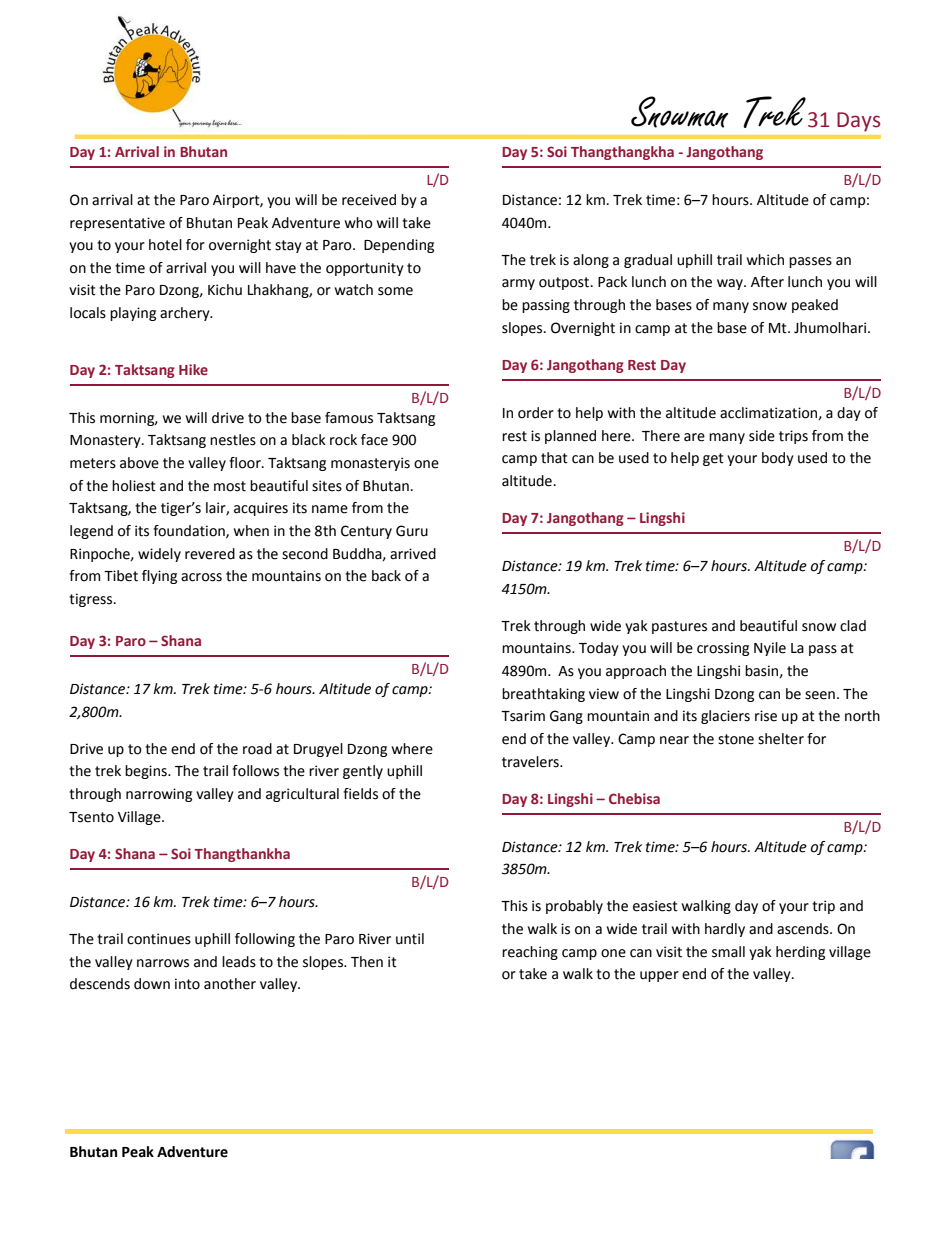 This screenshot has height=1233, width=952. What do you see at coordinates (163, 963) in the screenshot?
I see `narrows` at bounding box center [163, 963].
